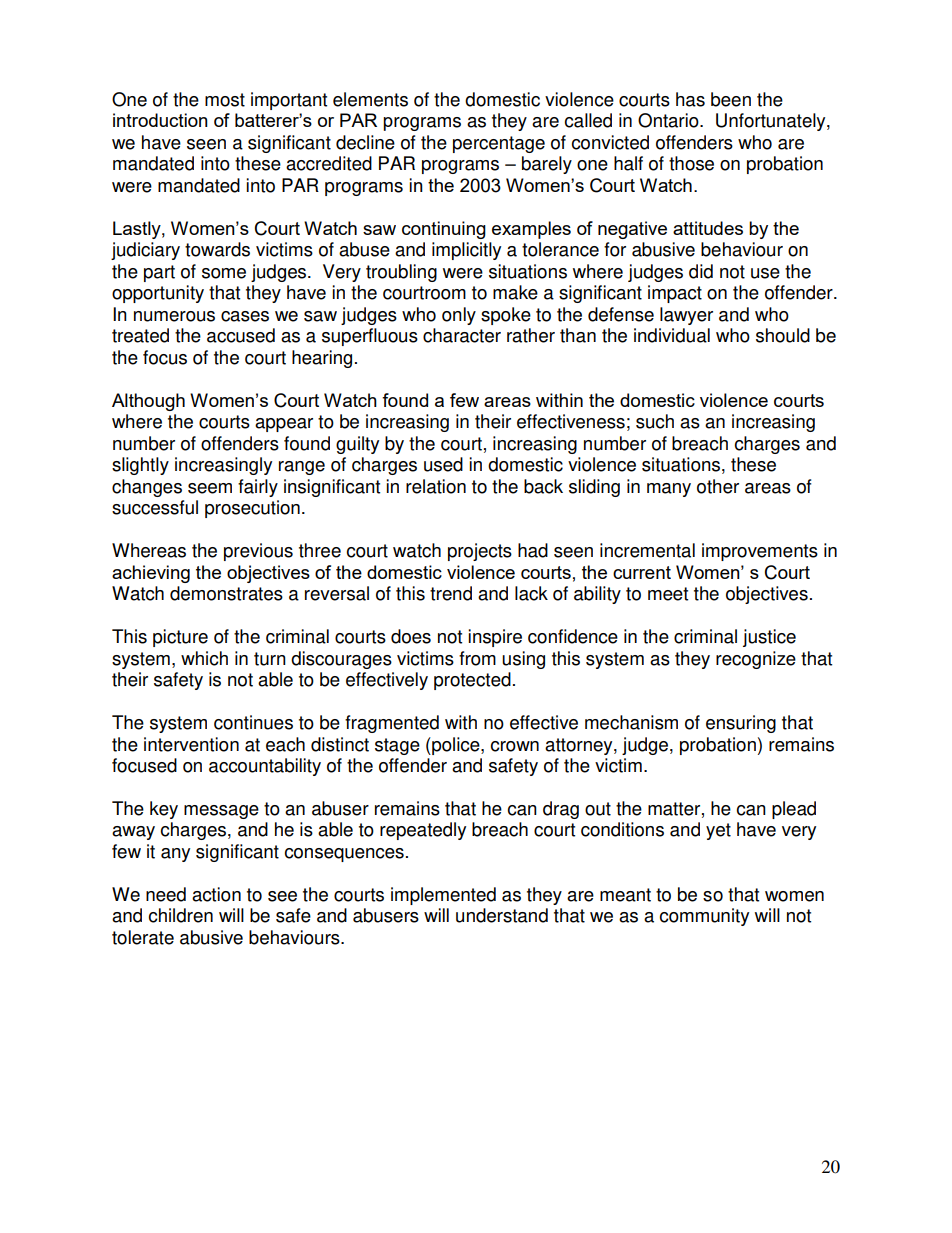 This document has width=952, height=1233. I want to click on been, so click(731, 99).
